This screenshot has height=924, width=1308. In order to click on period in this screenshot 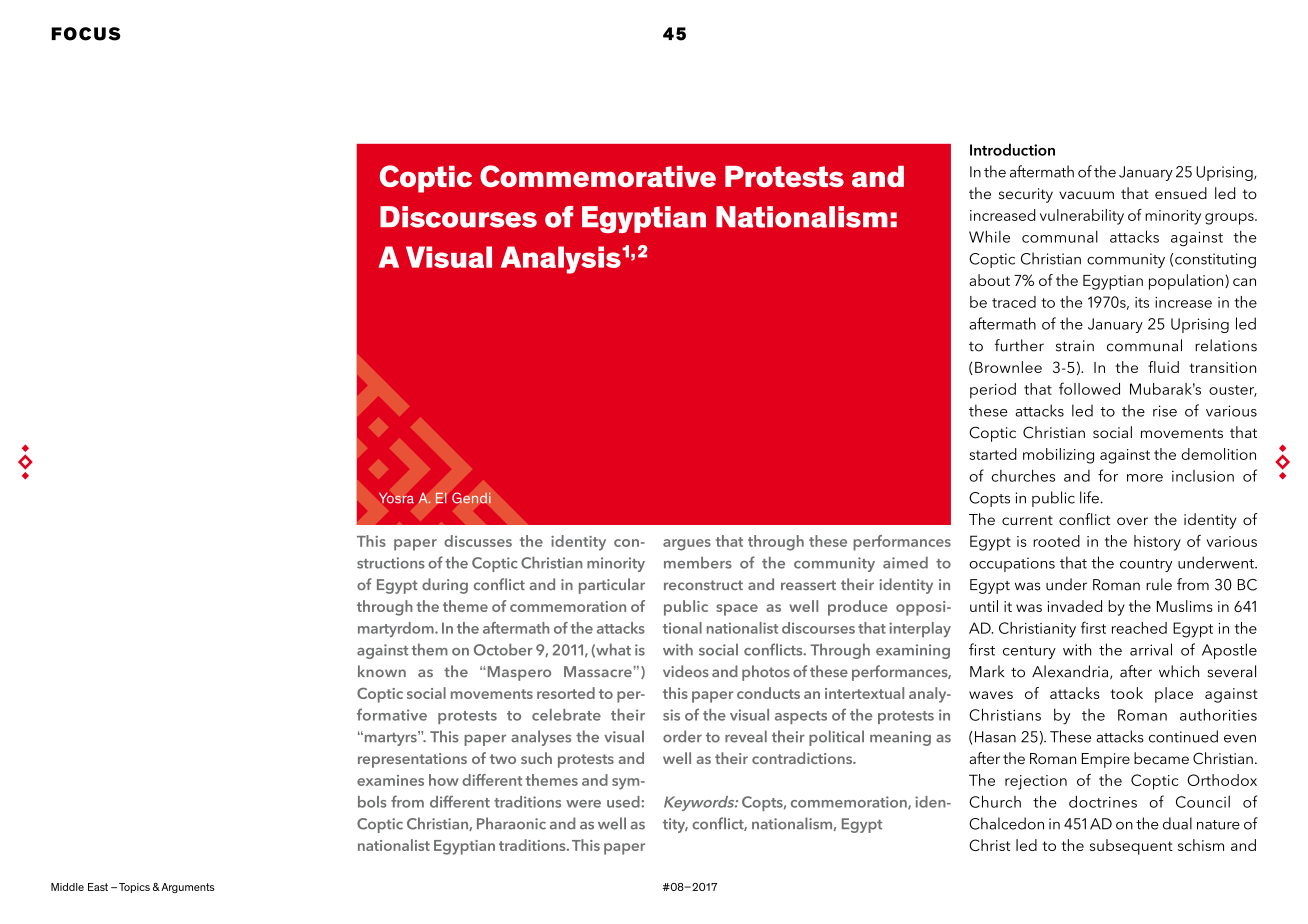, I will do `click(993, 391)`.
